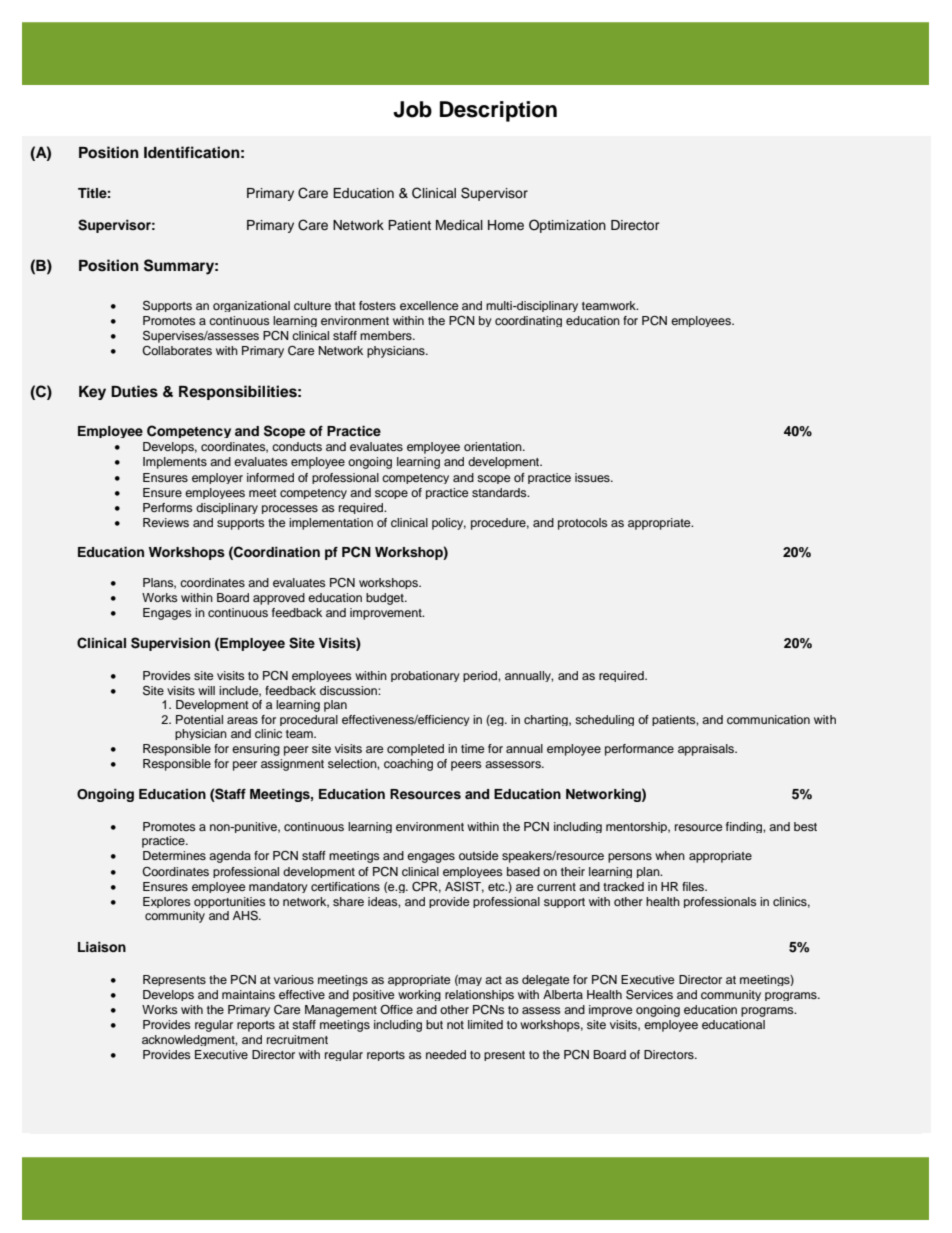 Image resolution: width=952 pixels, height=1233 pixels. What do you see at coordinates (412, 109) in the screenshot?
I see `Job` at bounding box center [412, 109].
